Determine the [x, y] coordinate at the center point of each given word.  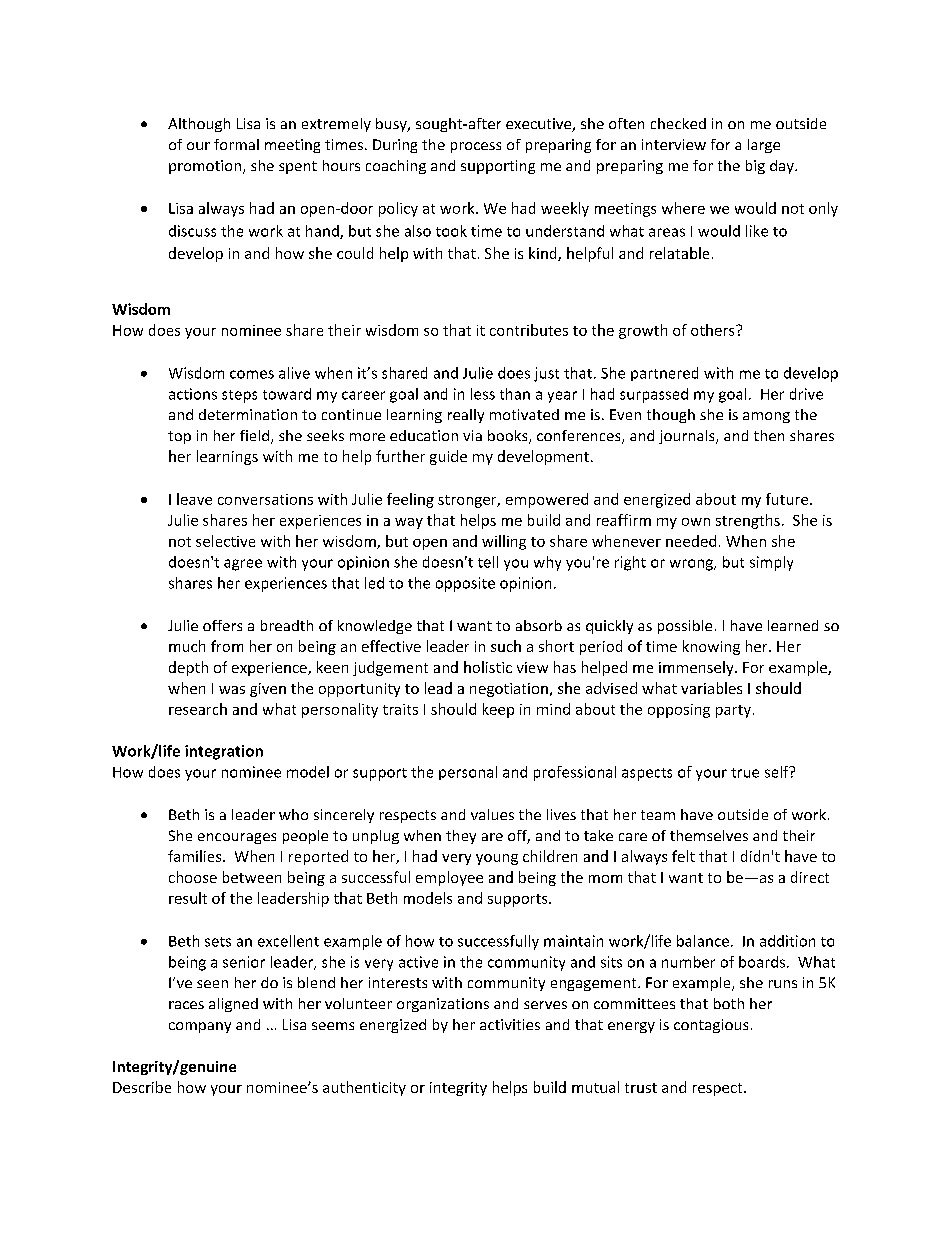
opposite [465, 584]
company [200, 1027]
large [764, 146]
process [476, 147]
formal [236, 144]
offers [222, 625]
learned [793, 625]
